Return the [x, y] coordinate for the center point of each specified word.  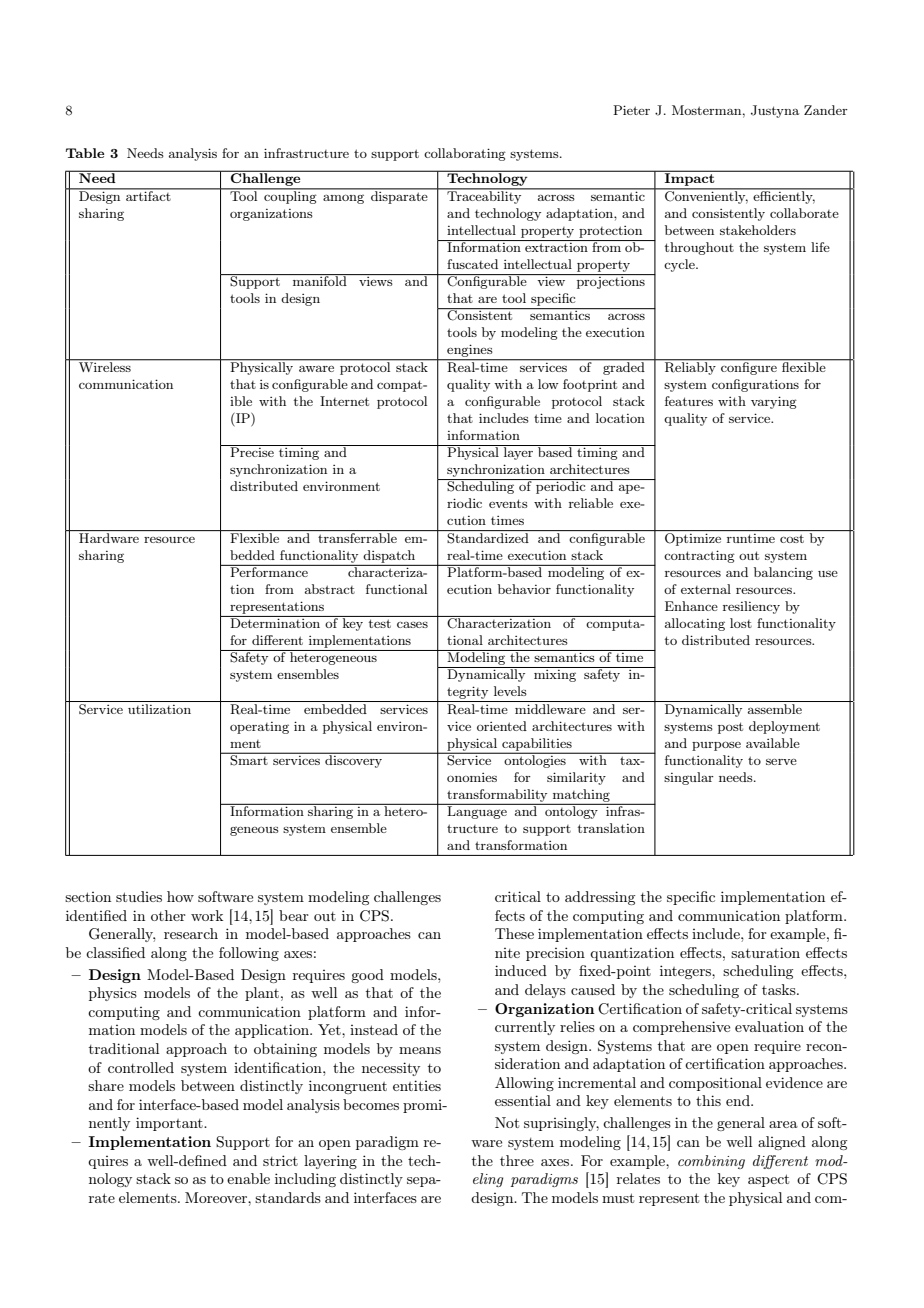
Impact [690, 180]
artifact [148, 195]
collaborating [465, 154]
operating [259, 728]
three [517, 1160]
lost [741, 623]
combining [711, 1162]
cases [412, 625]
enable [248, 1178]
